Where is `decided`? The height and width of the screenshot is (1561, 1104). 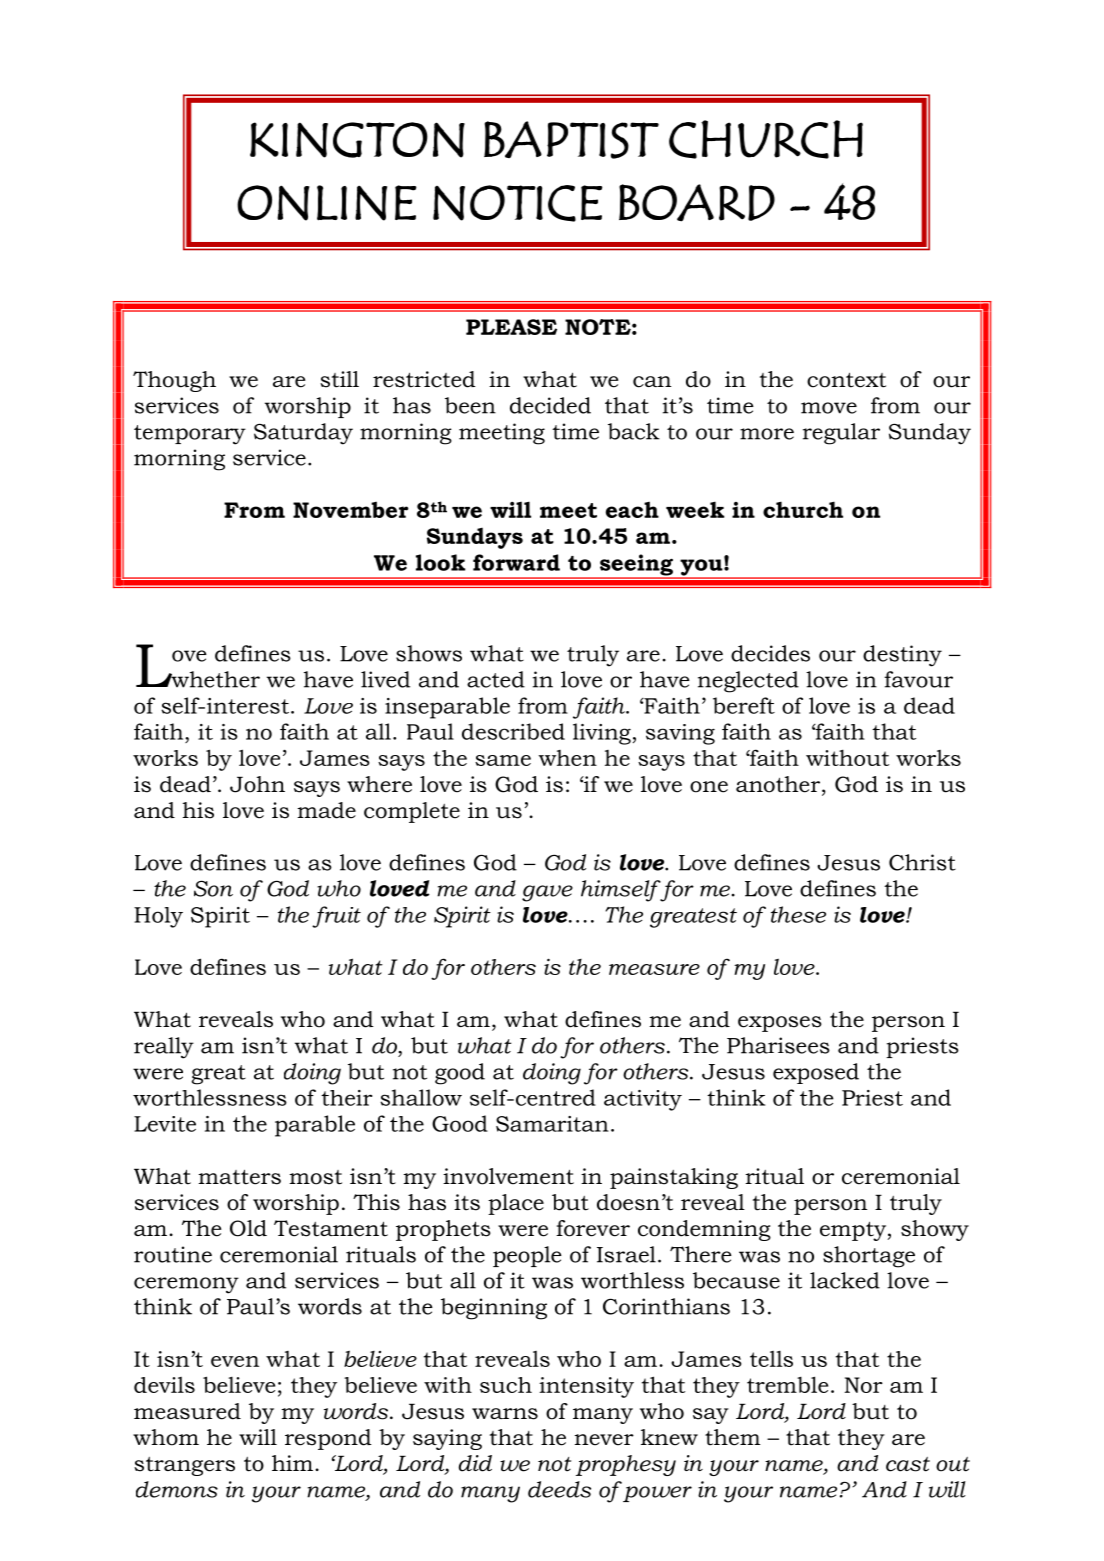
decided is located at coordinates (550, 405).
